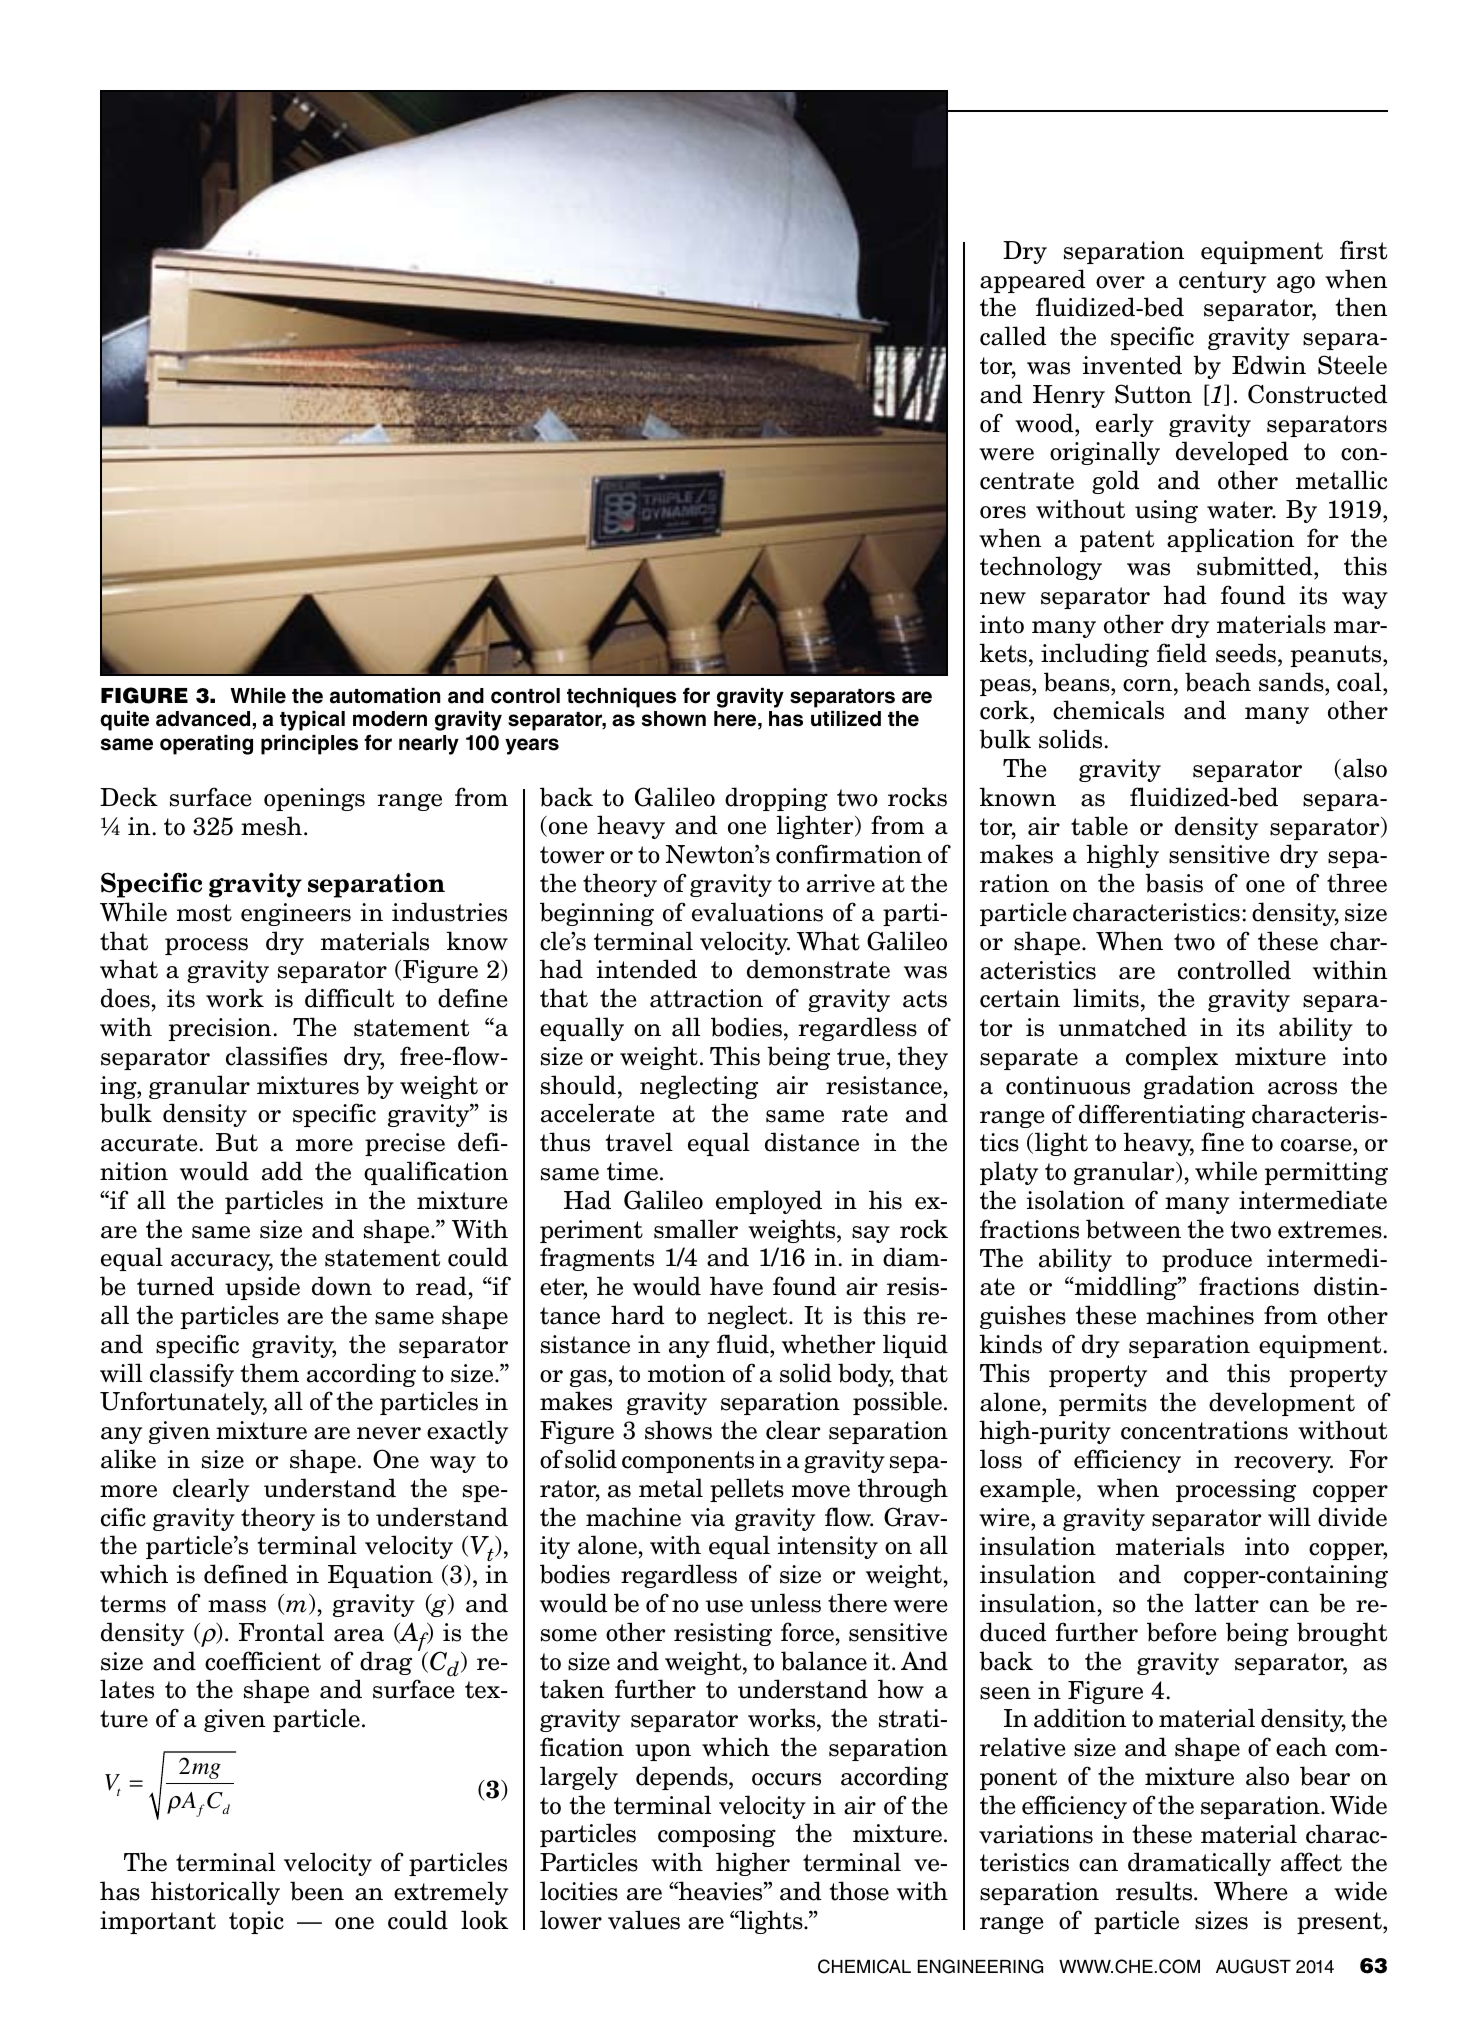 The image size is (1484, 2026). I want to click on called, so click(1013, 336).
